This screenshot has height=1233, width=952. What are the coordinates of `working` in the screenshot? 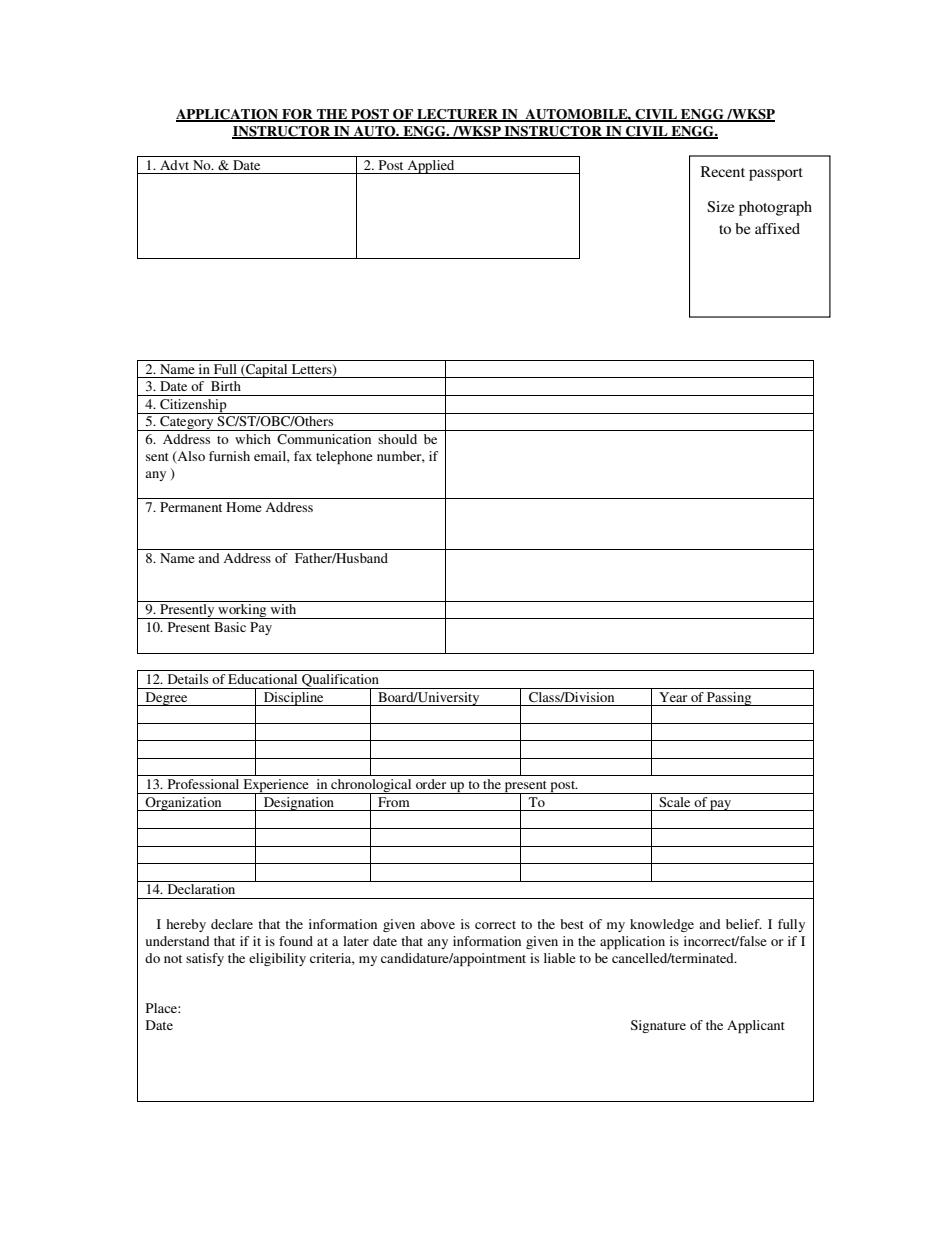 It's located at (242, 611).
